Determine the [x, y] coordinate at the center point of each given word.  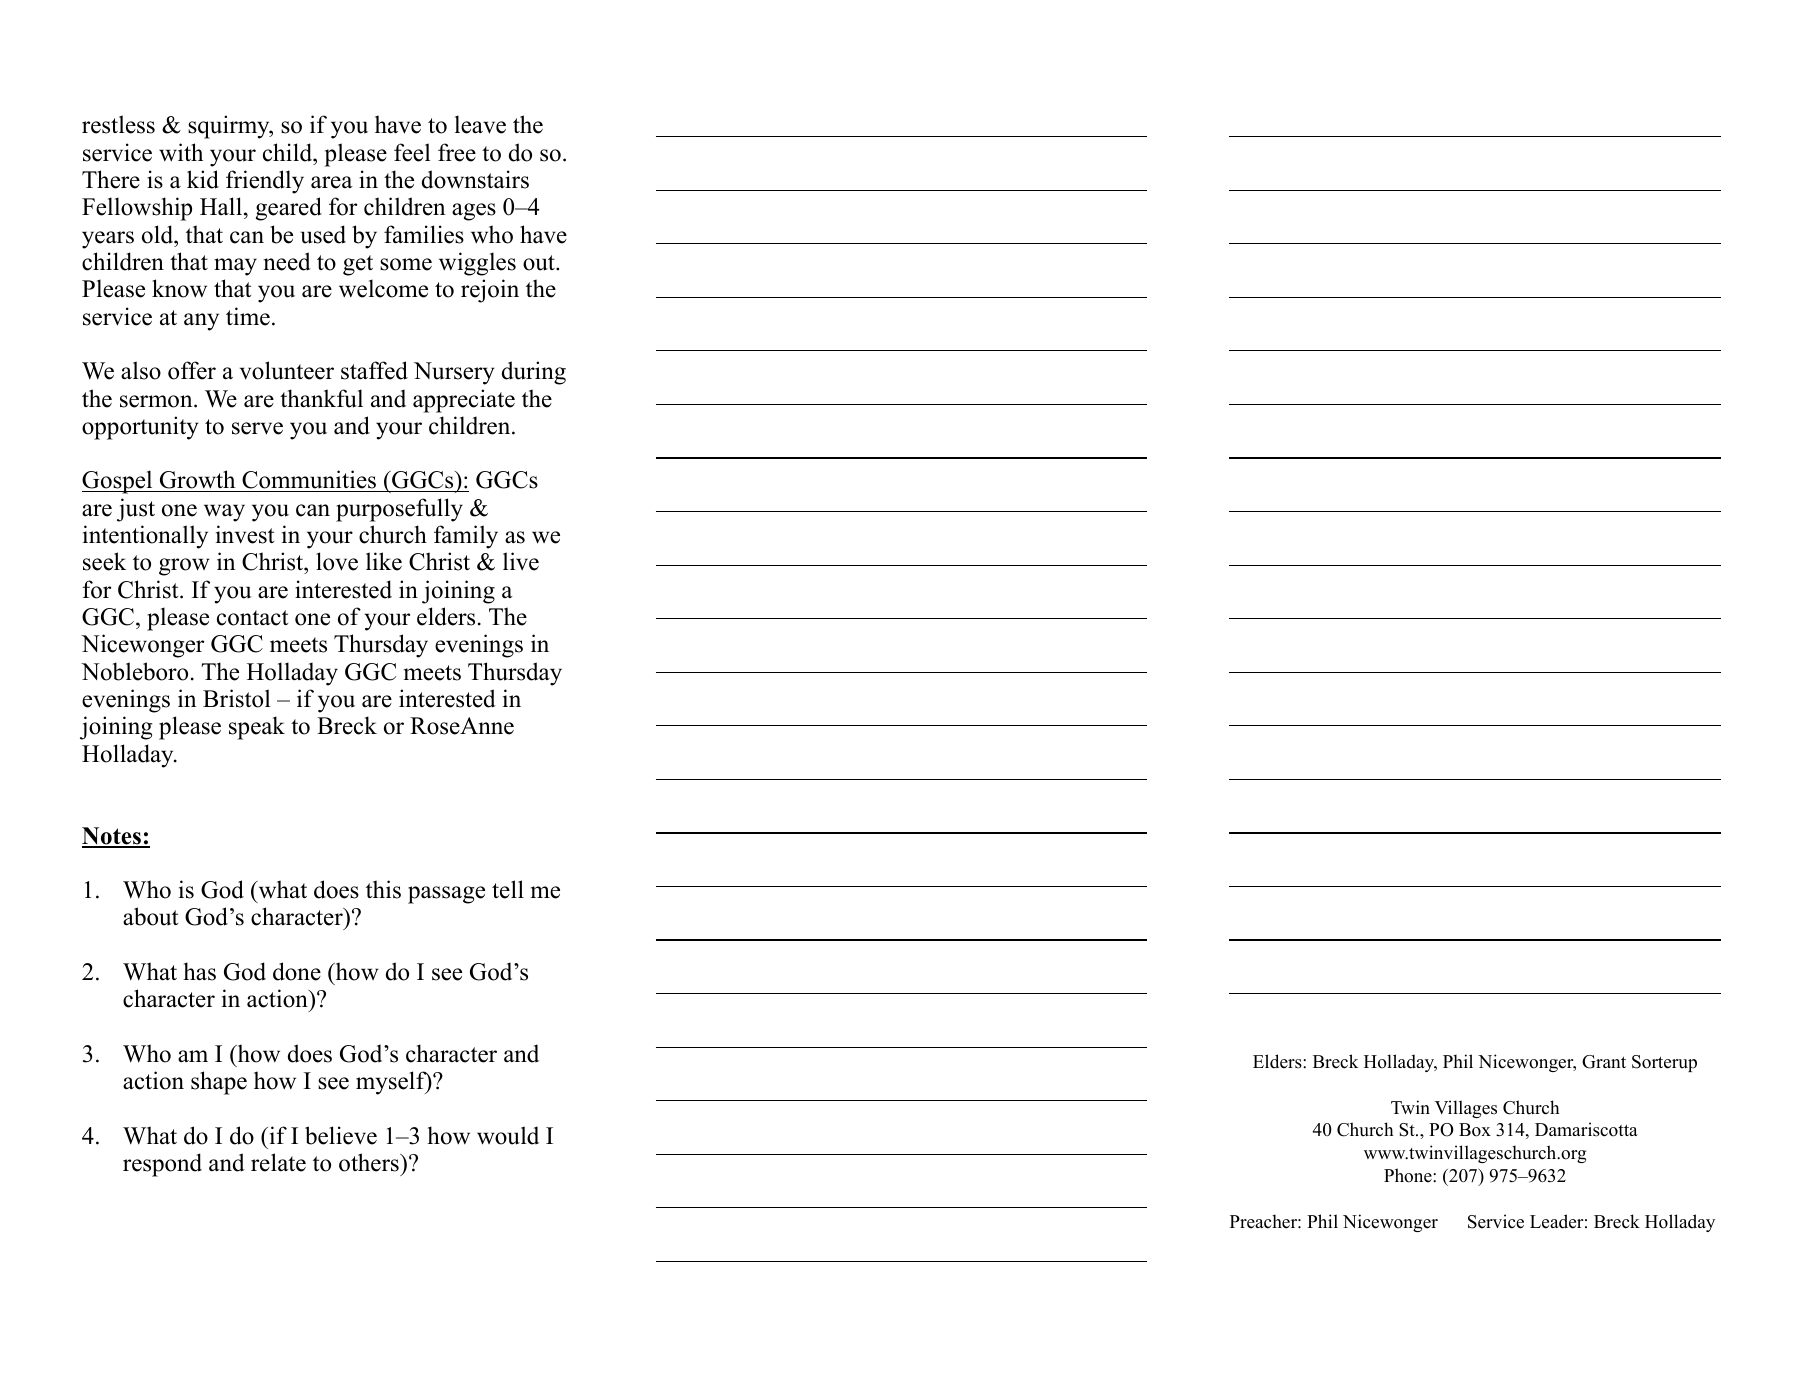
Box [1475, 1130]
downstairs [475, 179]
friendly [265, 182]
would [508, 1135]
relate [278, 1162]
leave [480, 124]
